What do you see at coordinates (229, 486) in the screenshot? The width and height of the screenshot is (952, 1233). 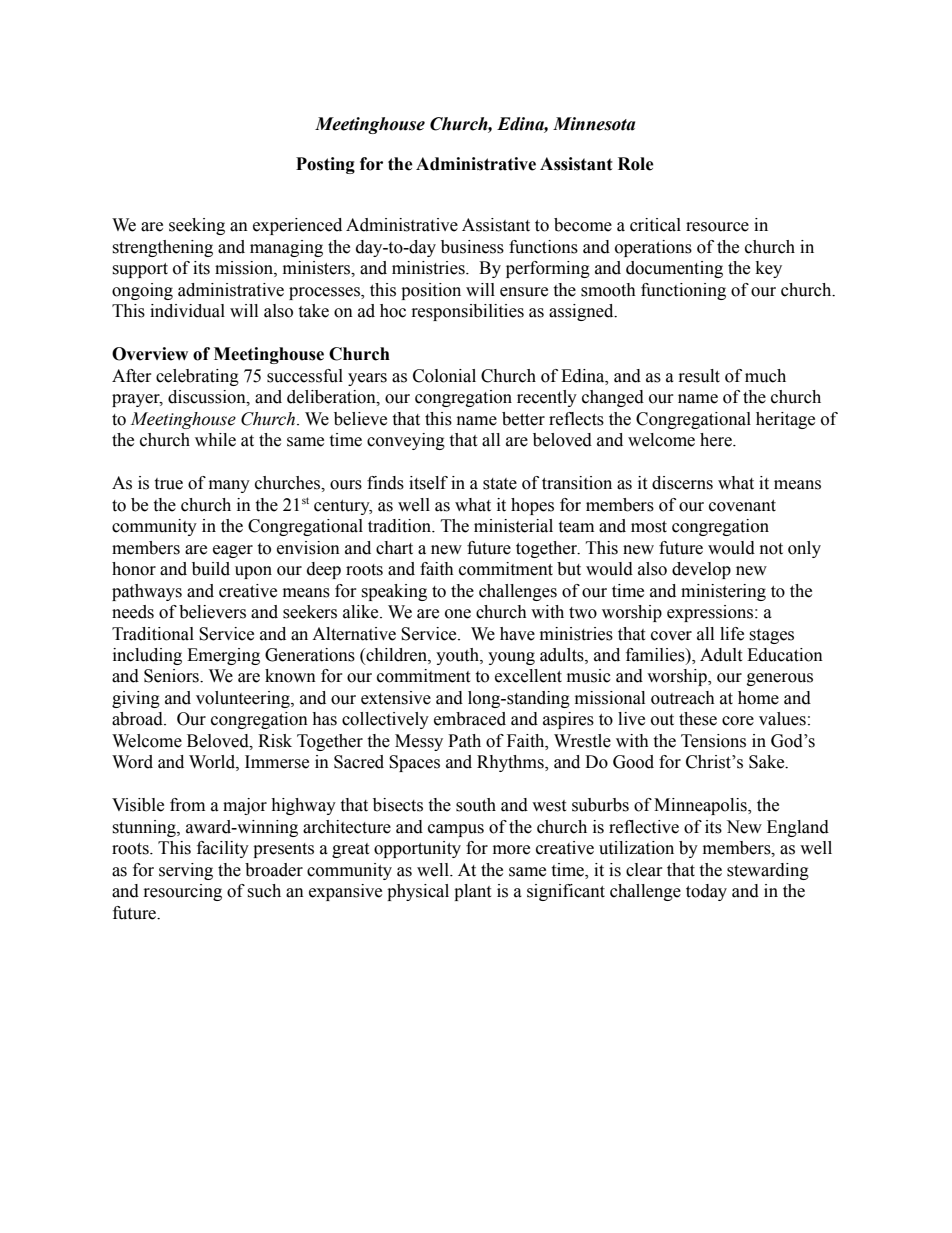 I see `many` at bounding box center [229, 486].
